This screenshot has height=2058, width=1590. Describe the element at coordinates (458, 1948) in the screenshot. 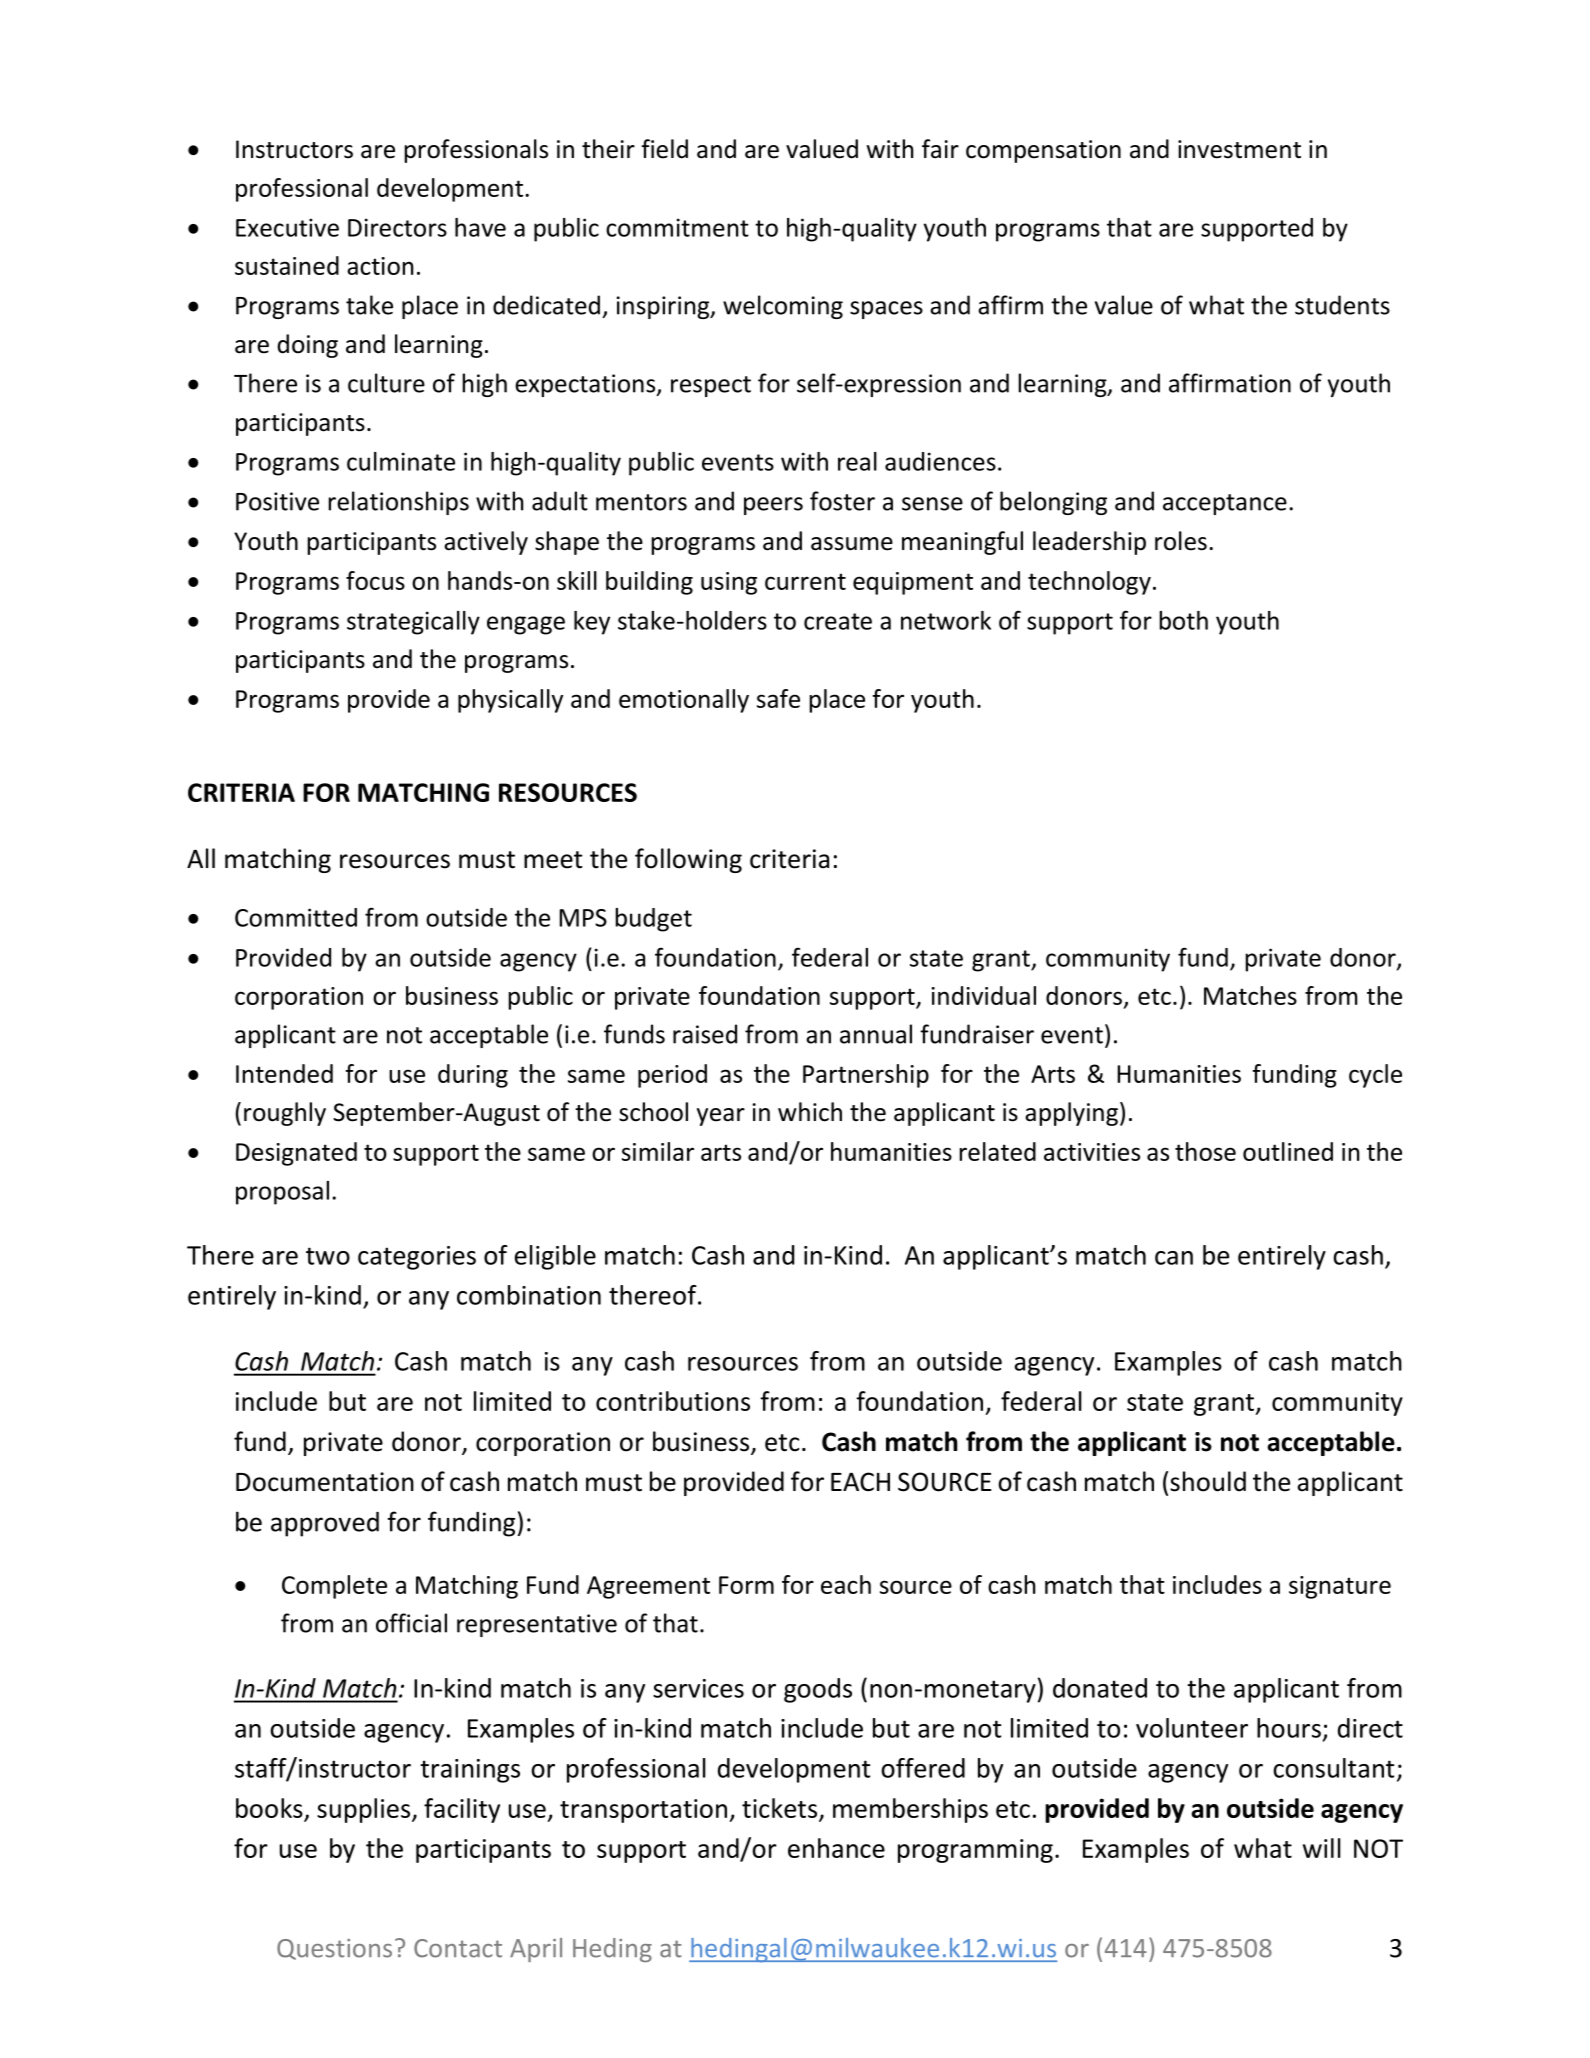

I see `Contact` at that location.
